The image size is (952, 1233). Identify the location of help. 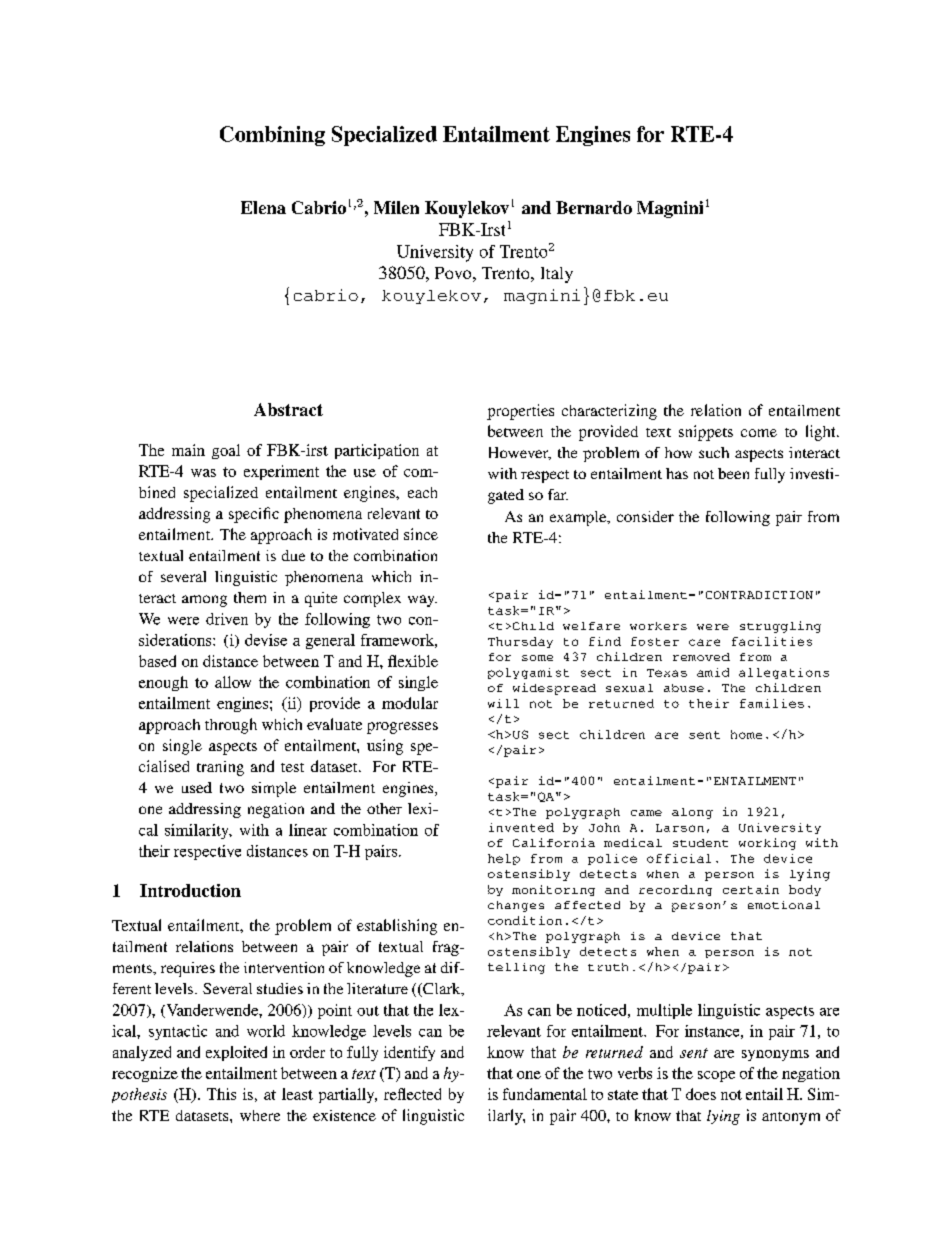
(504, 859).
